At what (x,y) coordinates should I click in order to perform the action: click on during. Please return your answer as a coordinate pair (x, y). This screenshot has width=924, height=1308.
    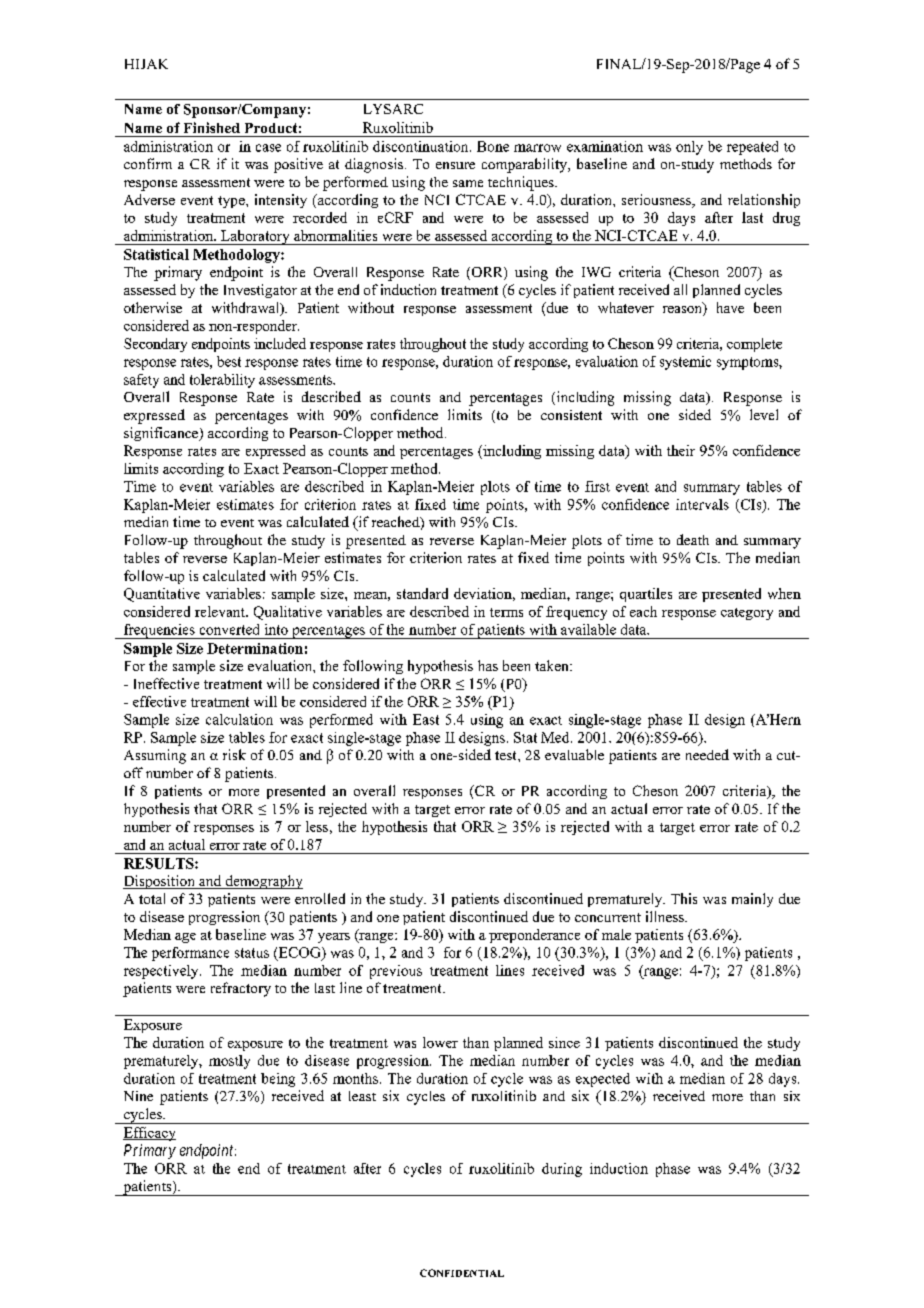
    Looking at the image, I should click on (562, 1170).
